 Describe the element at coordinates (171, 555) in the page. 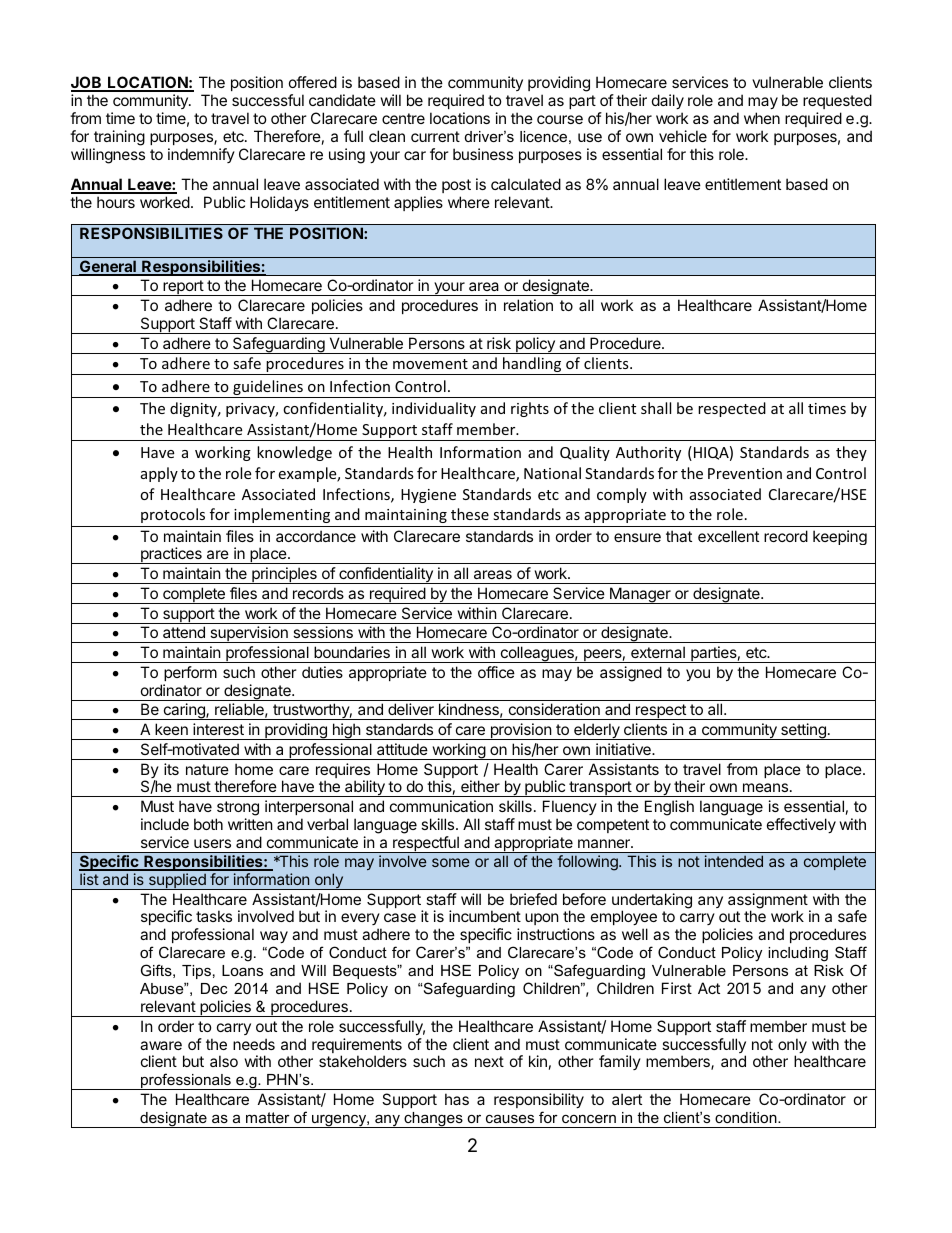

I see `practices` at that location.
